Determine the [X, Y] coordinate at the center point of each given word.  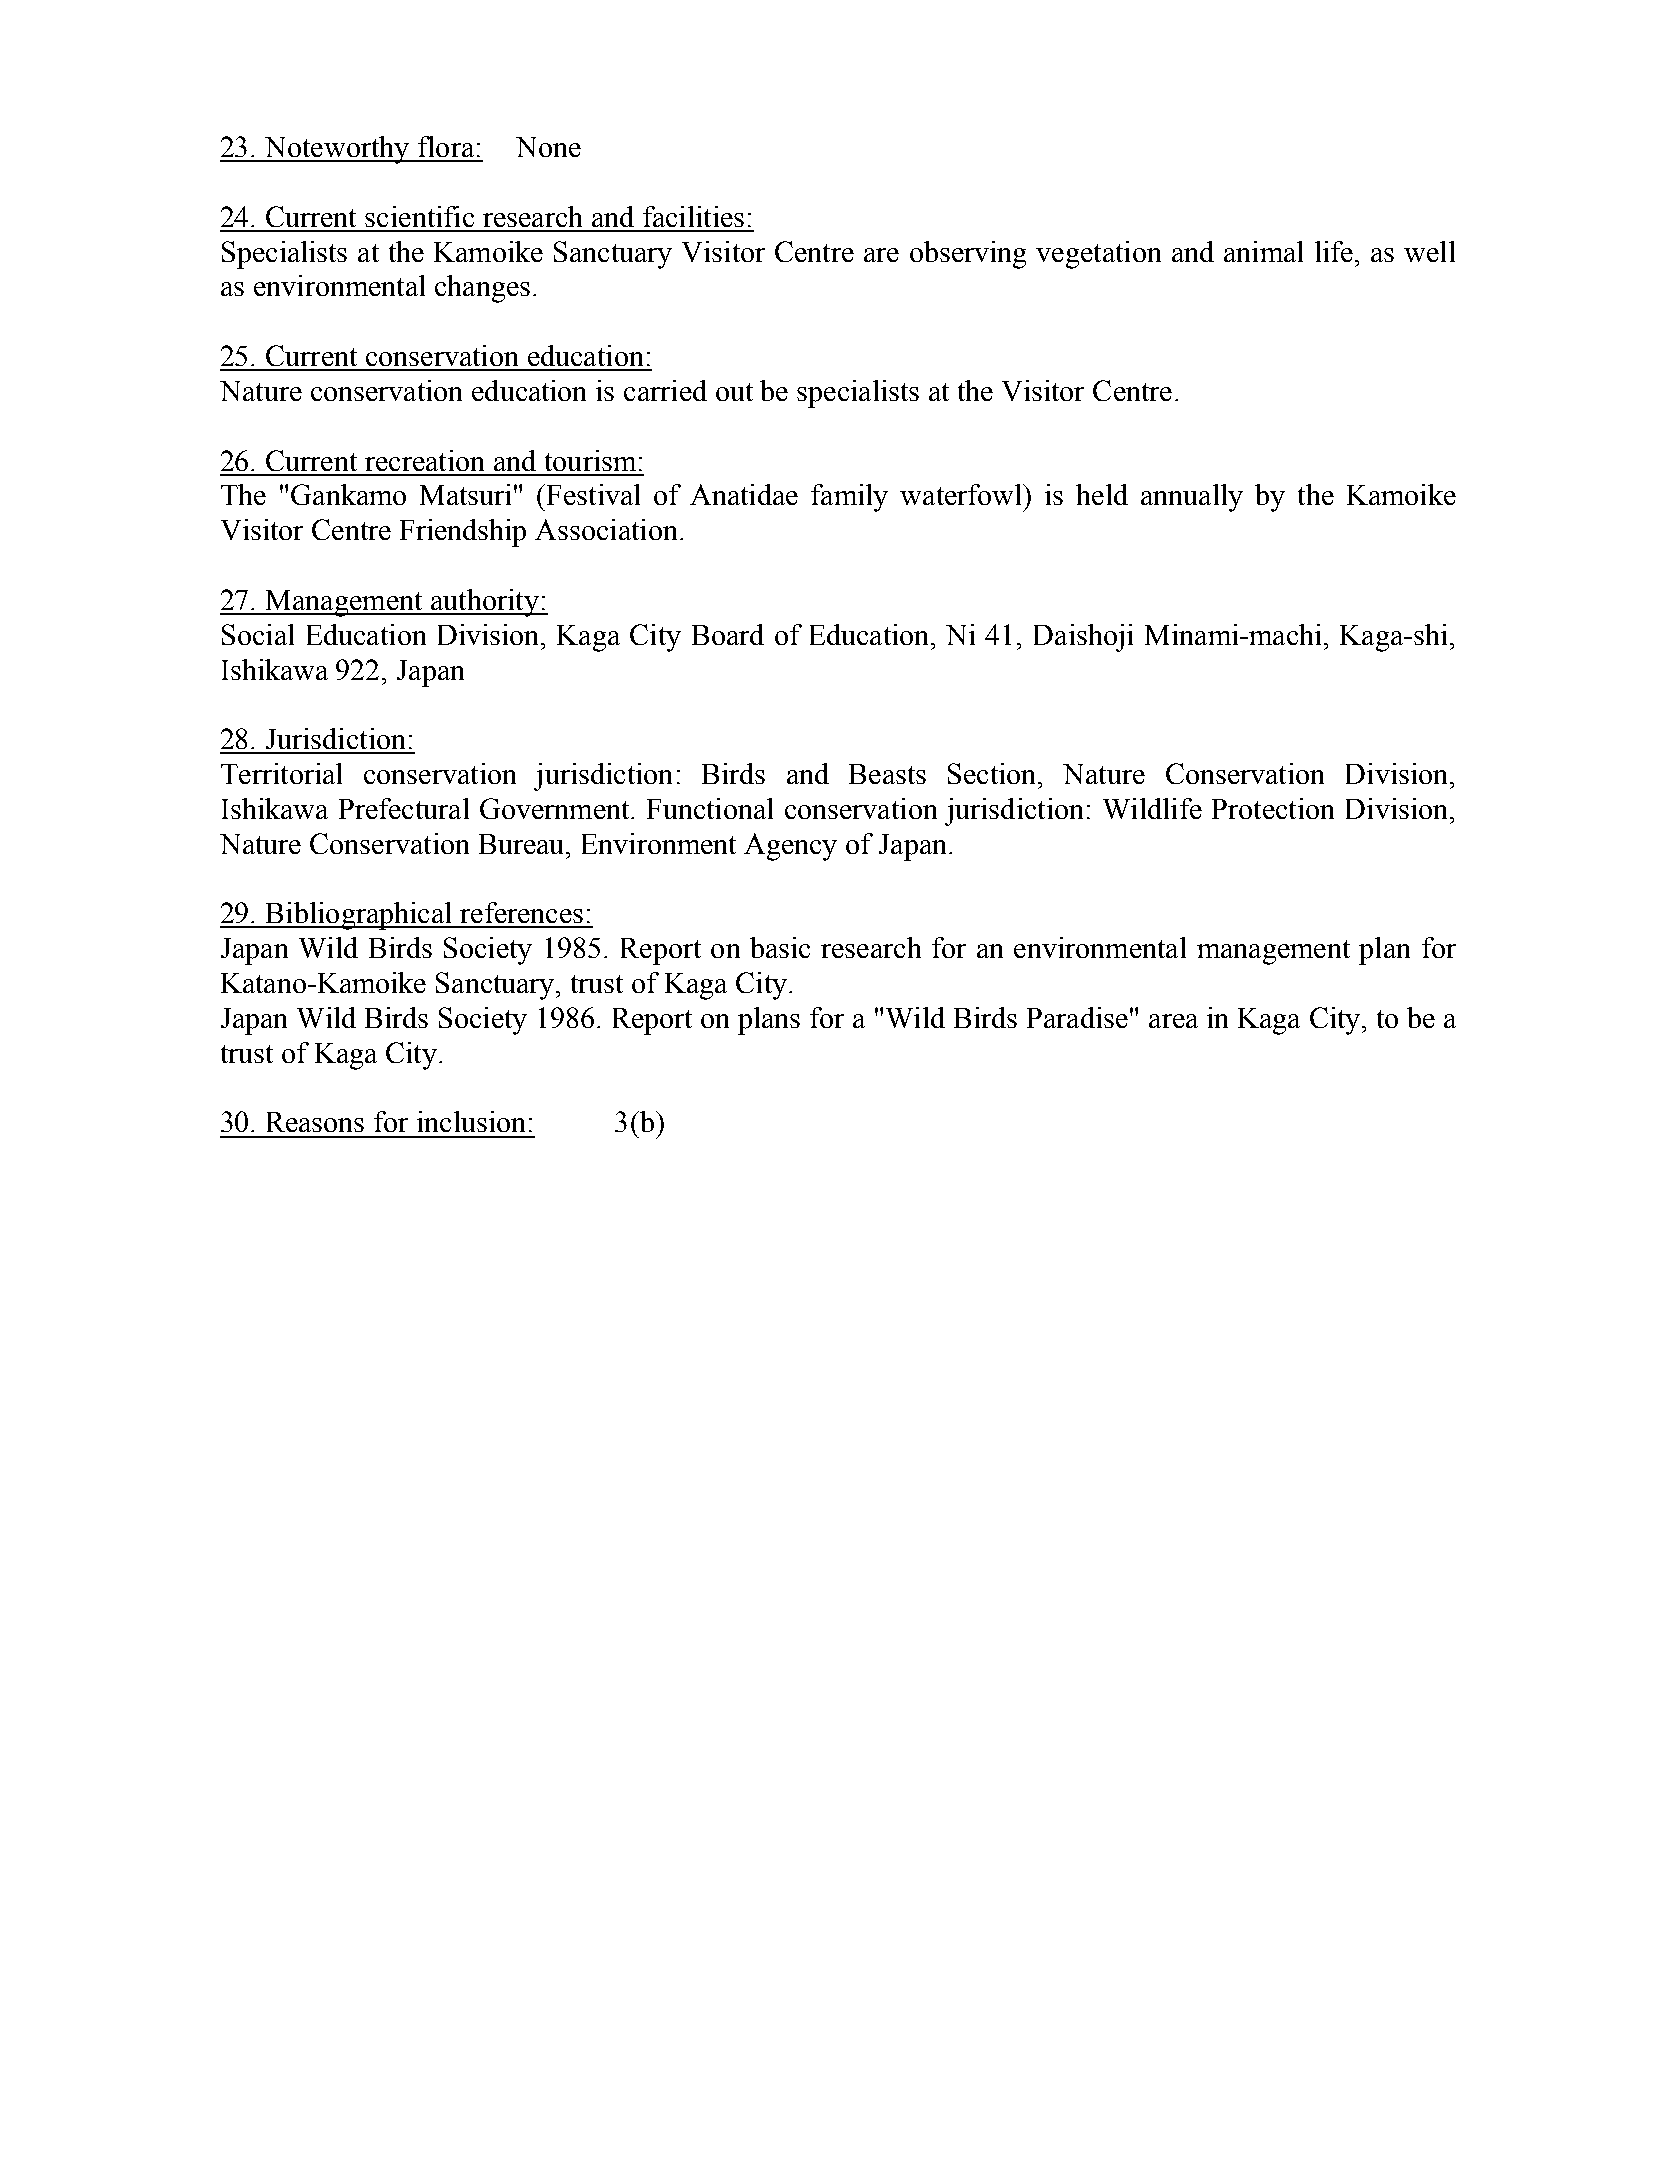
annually [1192, 498]
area [1173, 1021]
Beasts [887, 774]
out [734, 392]
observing [968, 255]
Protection [1273, 808]
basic [780, 947]
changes [482, 289]
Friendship [463, 533]
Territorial [281, 773]
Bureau [523, 844]
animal [1263, 251]
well [1429, 251]
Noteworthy [337, 150]
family [849, 498]
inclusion [471, 1121]
